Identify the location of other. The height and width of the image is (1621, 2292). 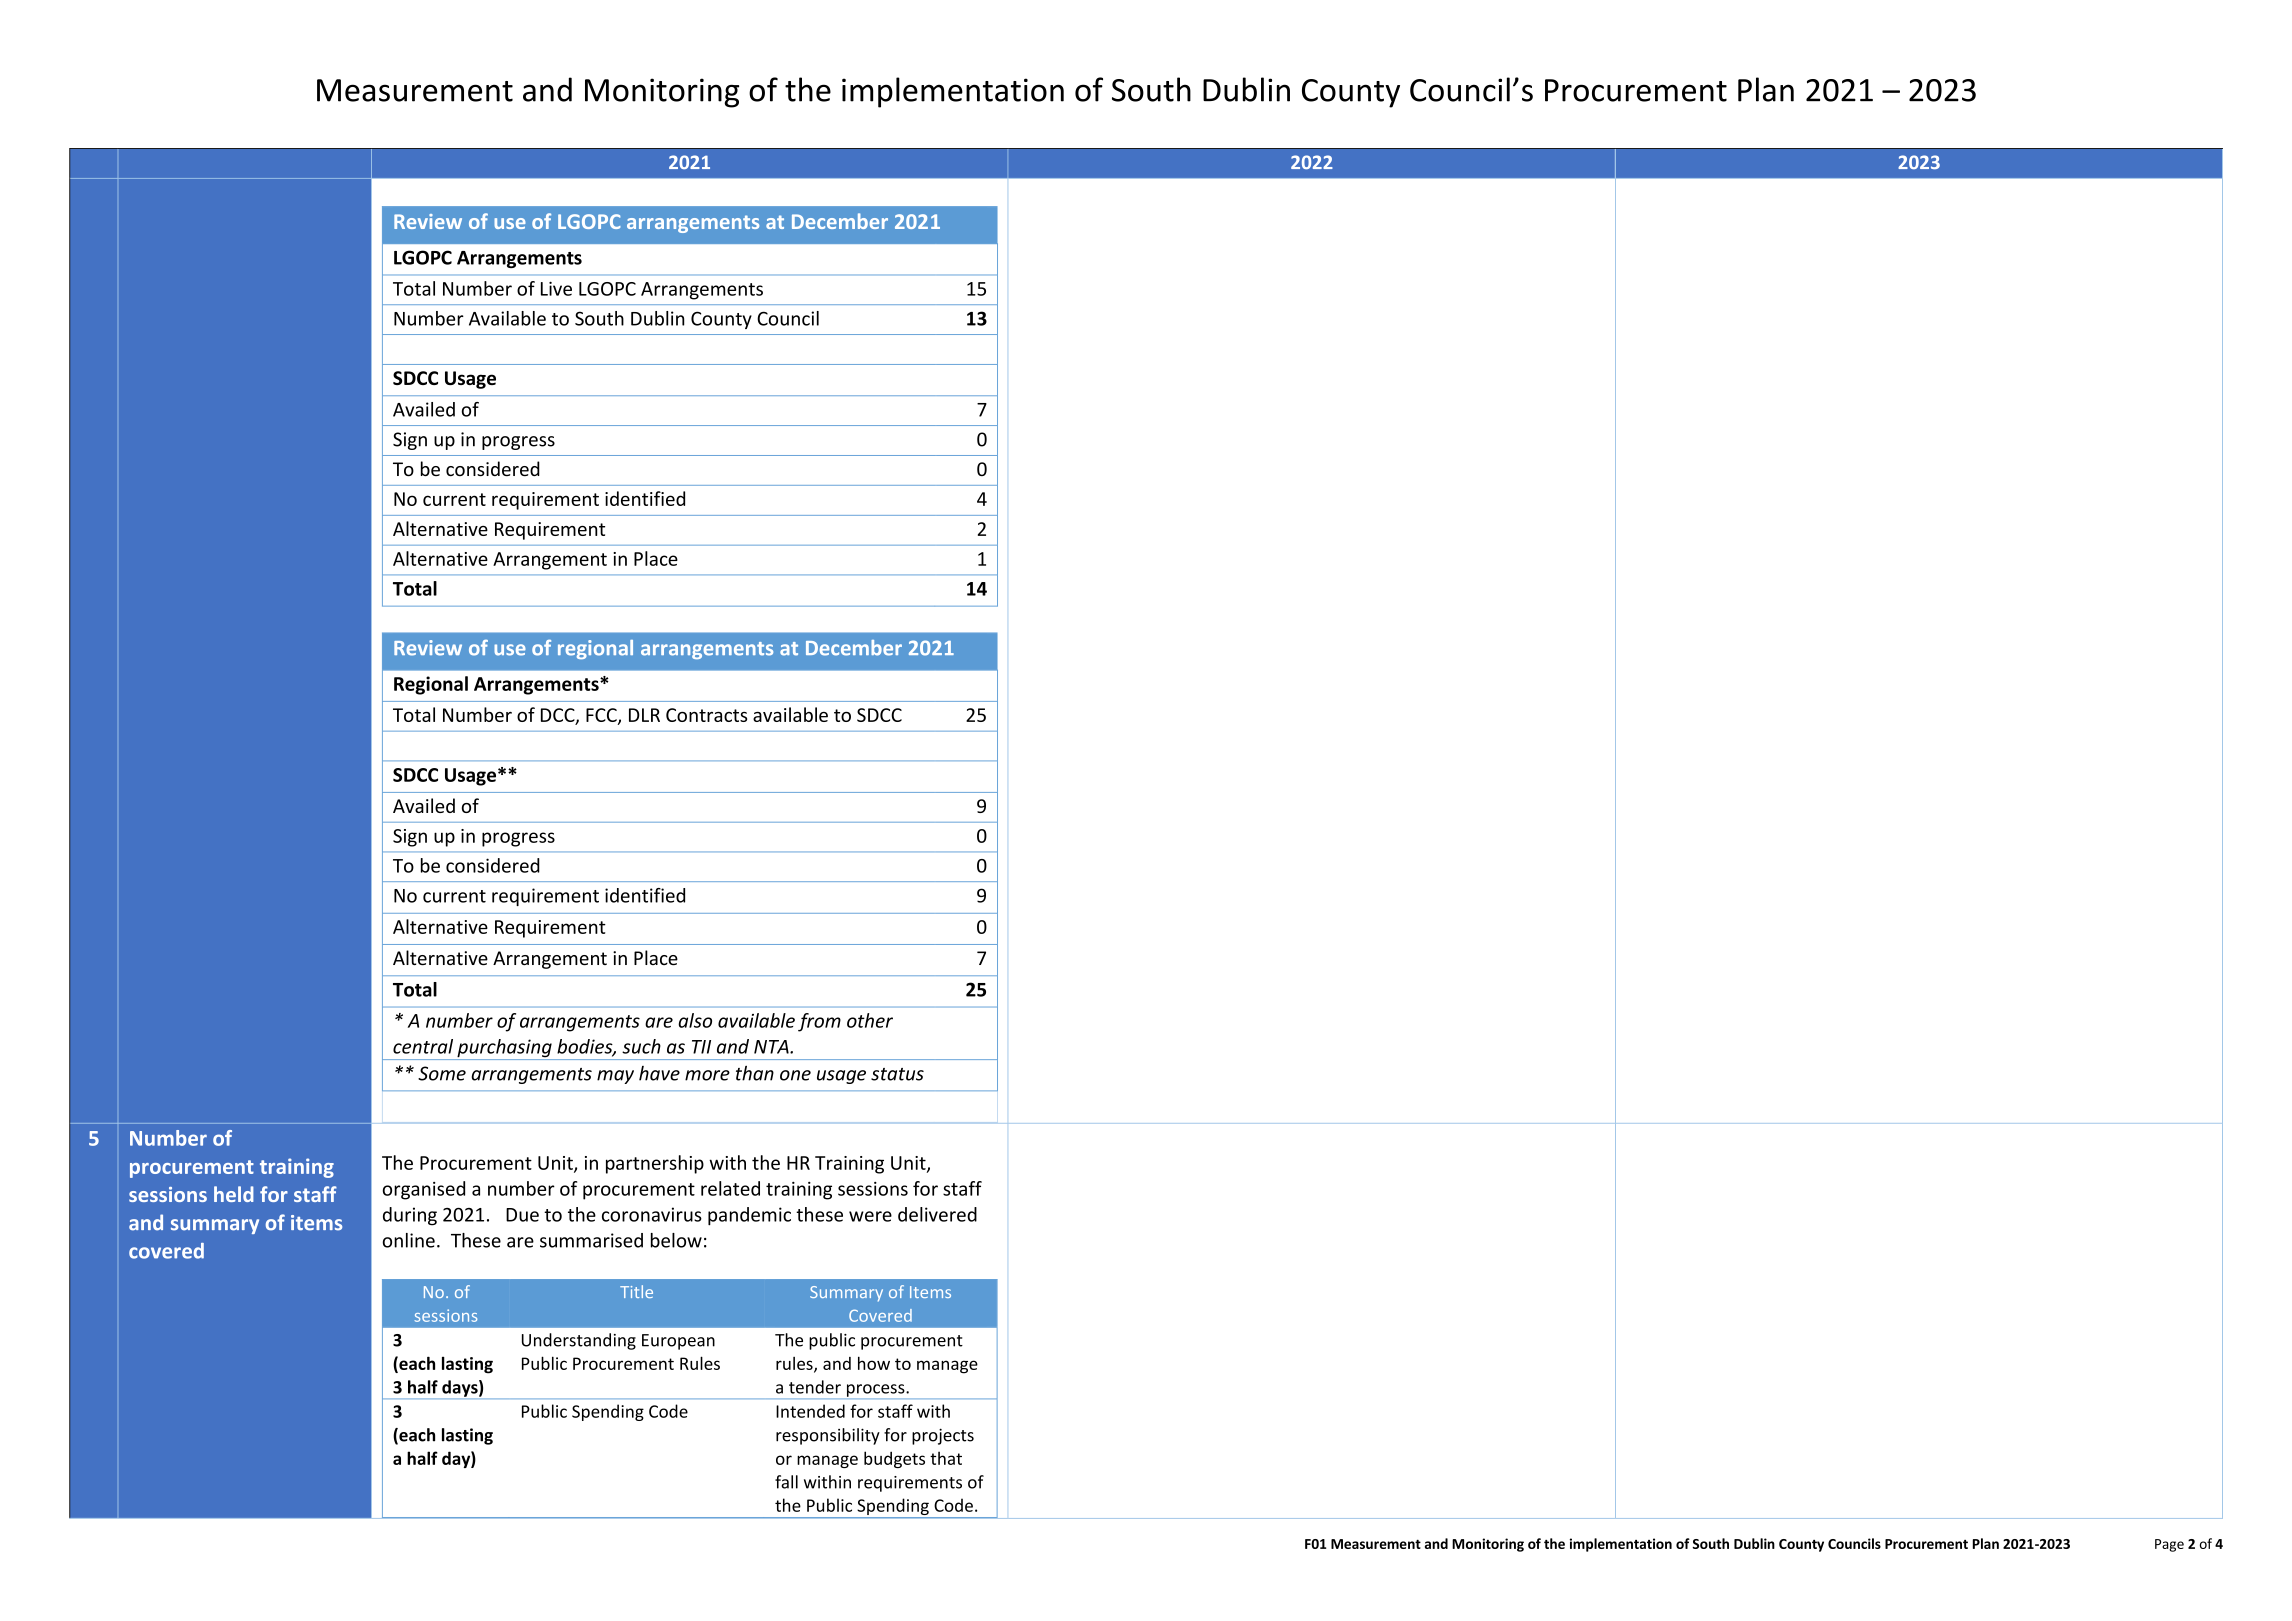
(870, 1020).
